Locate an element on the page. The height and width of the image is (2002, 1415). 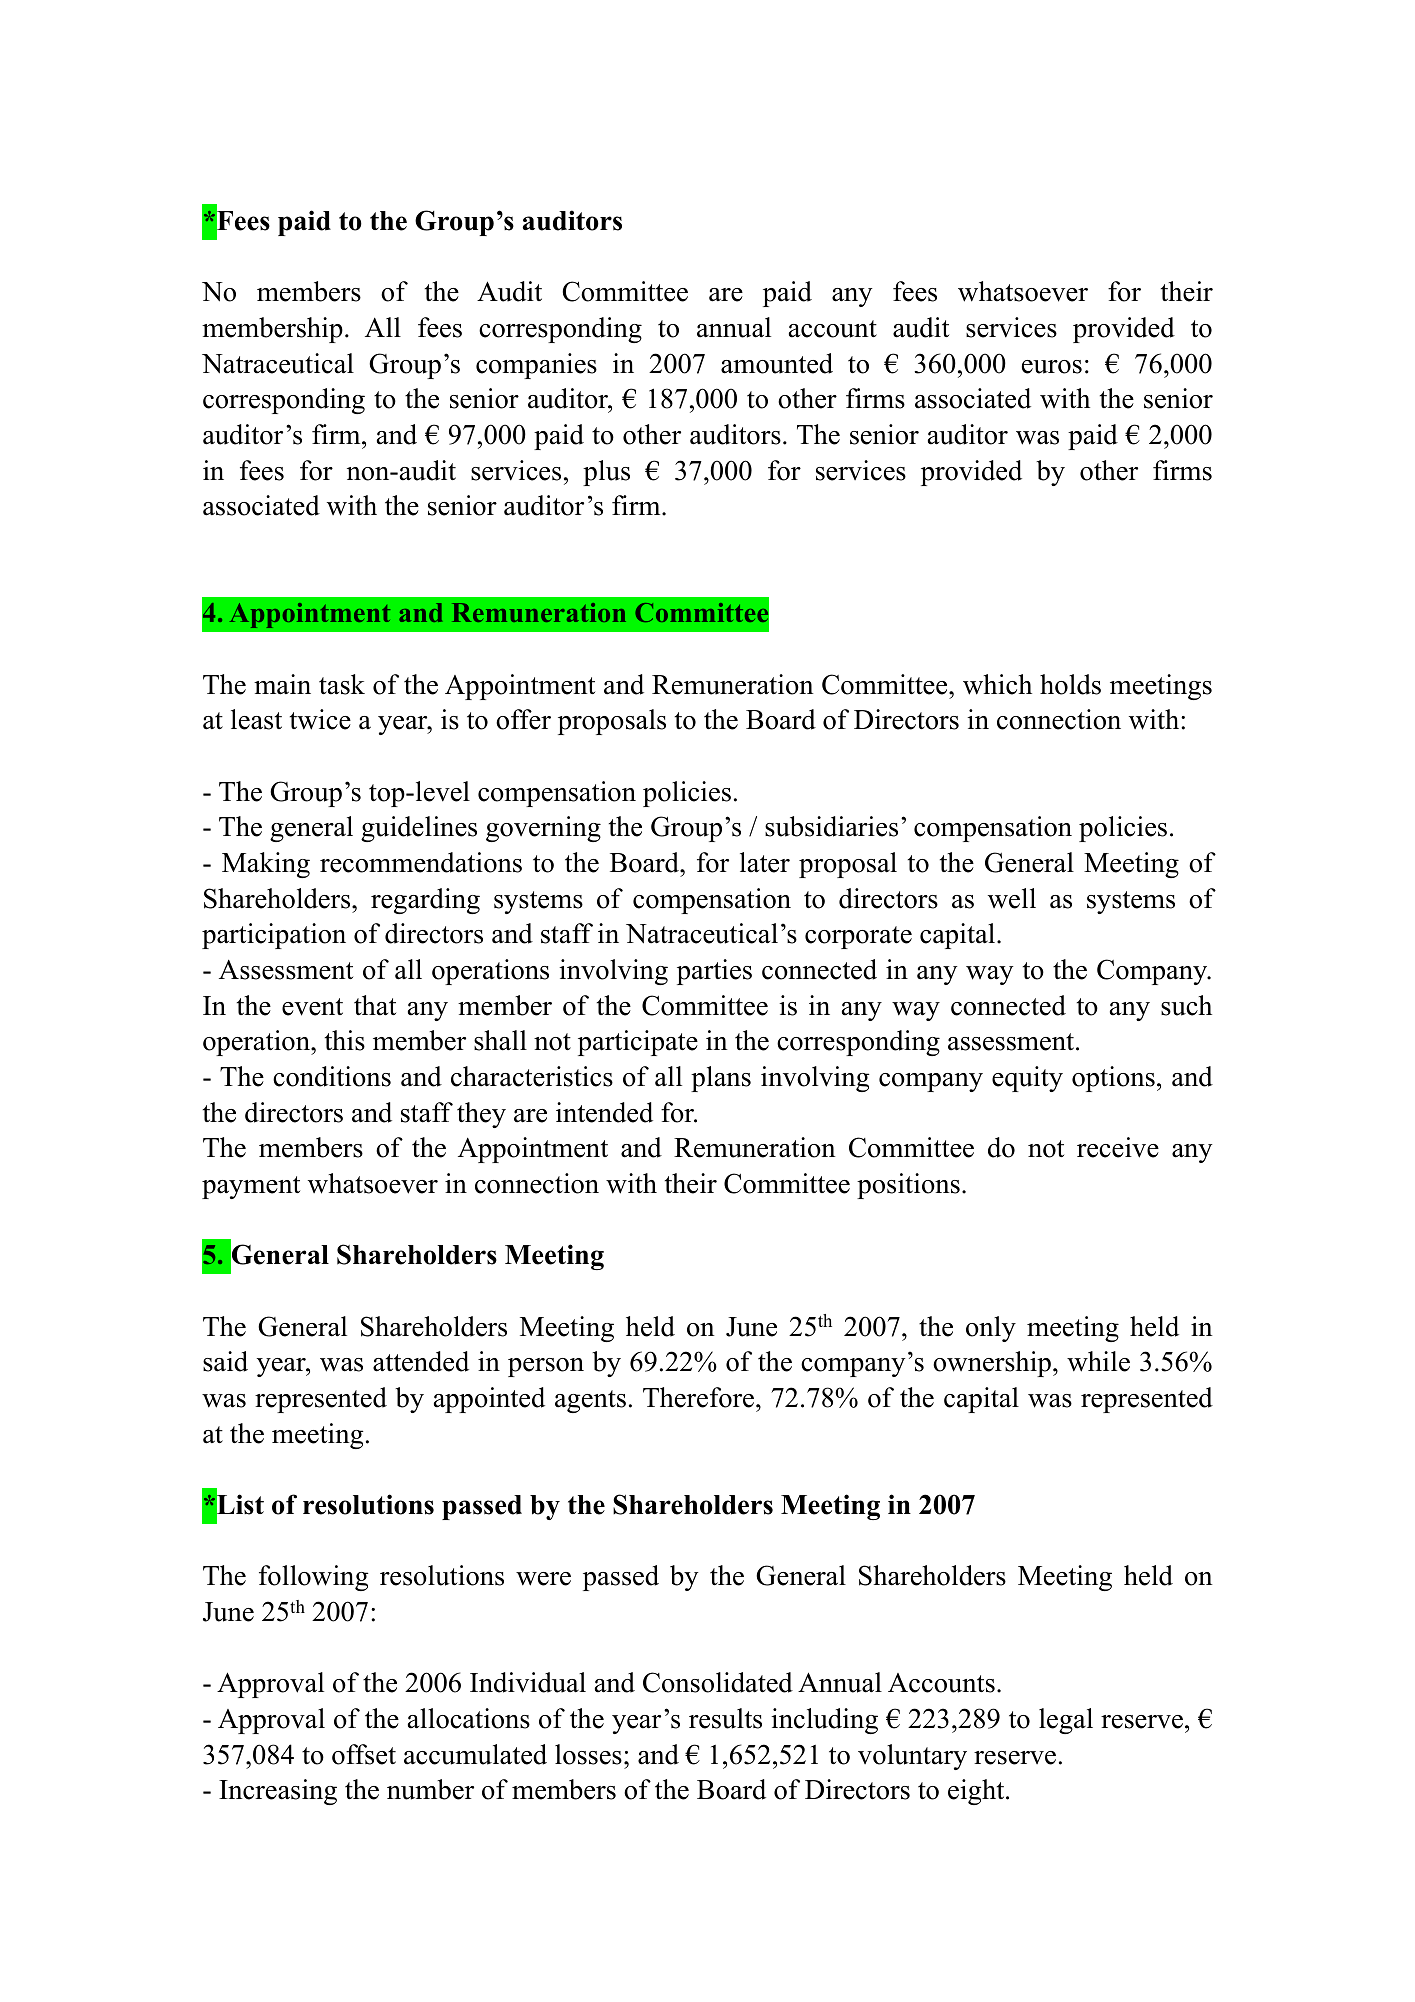
amounted is located at coordinates (777, 363).
